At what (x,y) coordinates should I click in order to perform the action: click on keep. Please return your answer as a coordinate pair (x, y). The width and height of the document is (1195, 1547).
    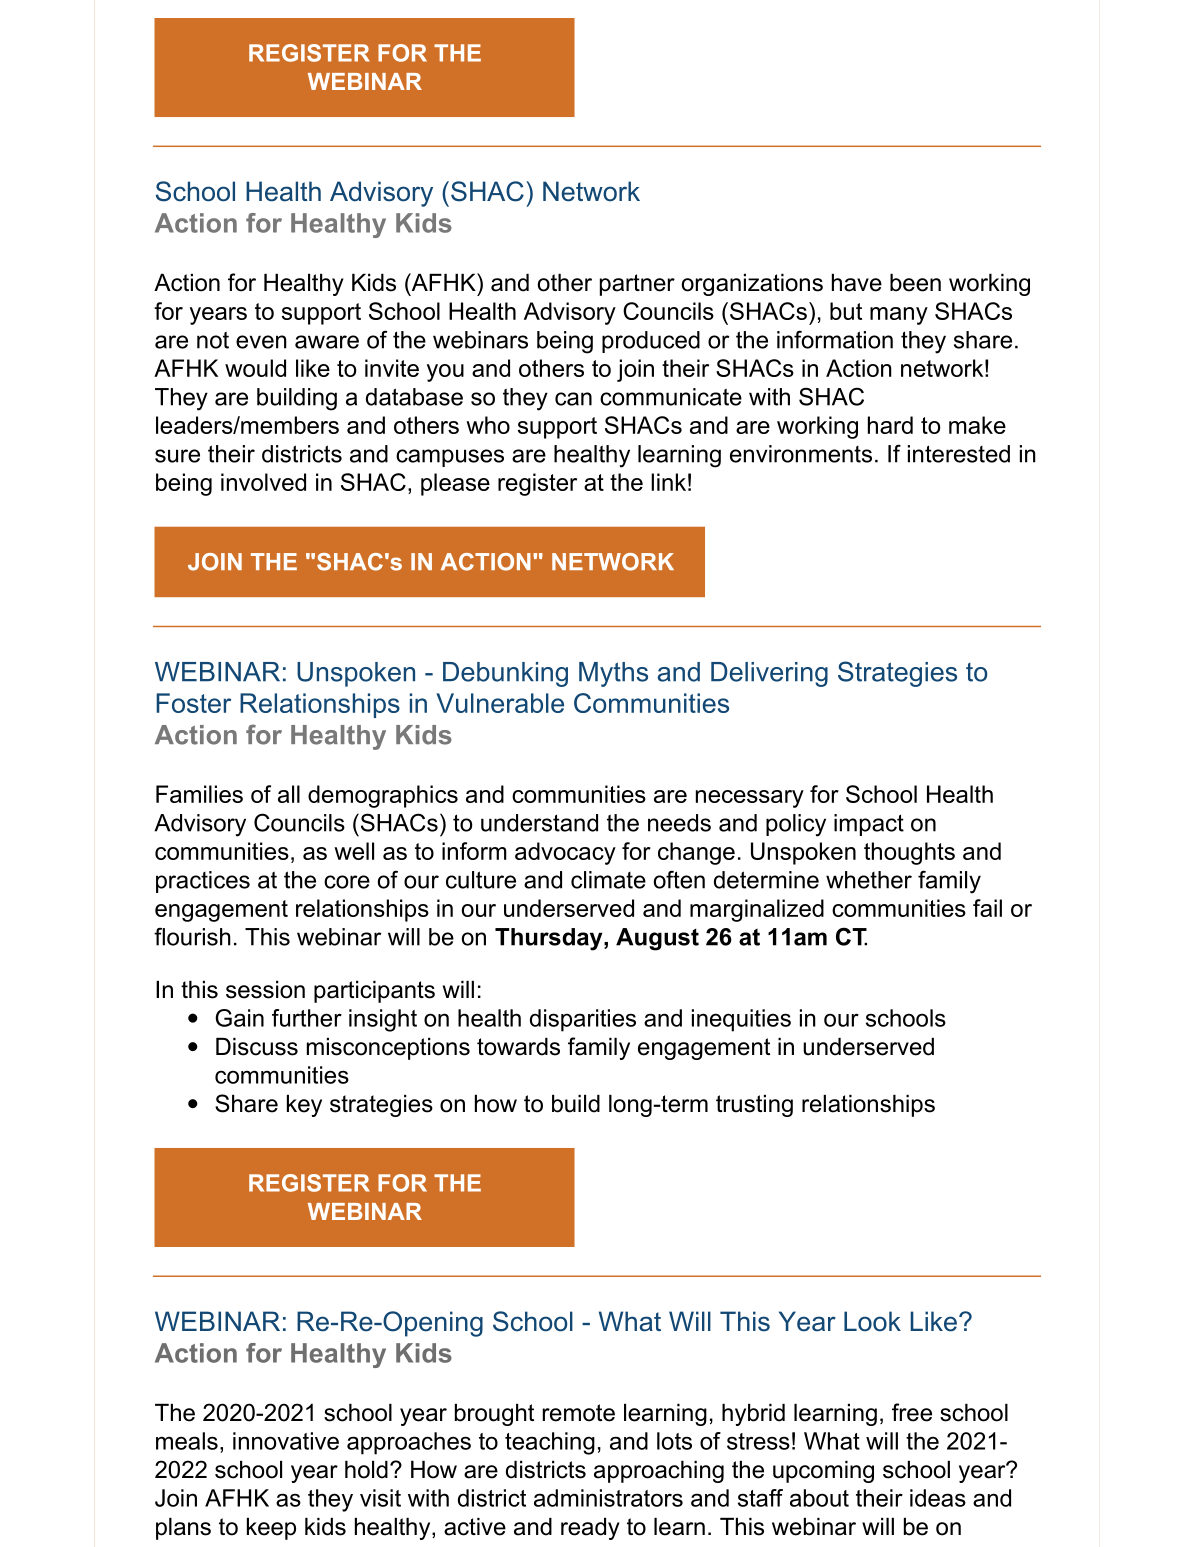
    Looking at the image, I should click on (271, 1529).
